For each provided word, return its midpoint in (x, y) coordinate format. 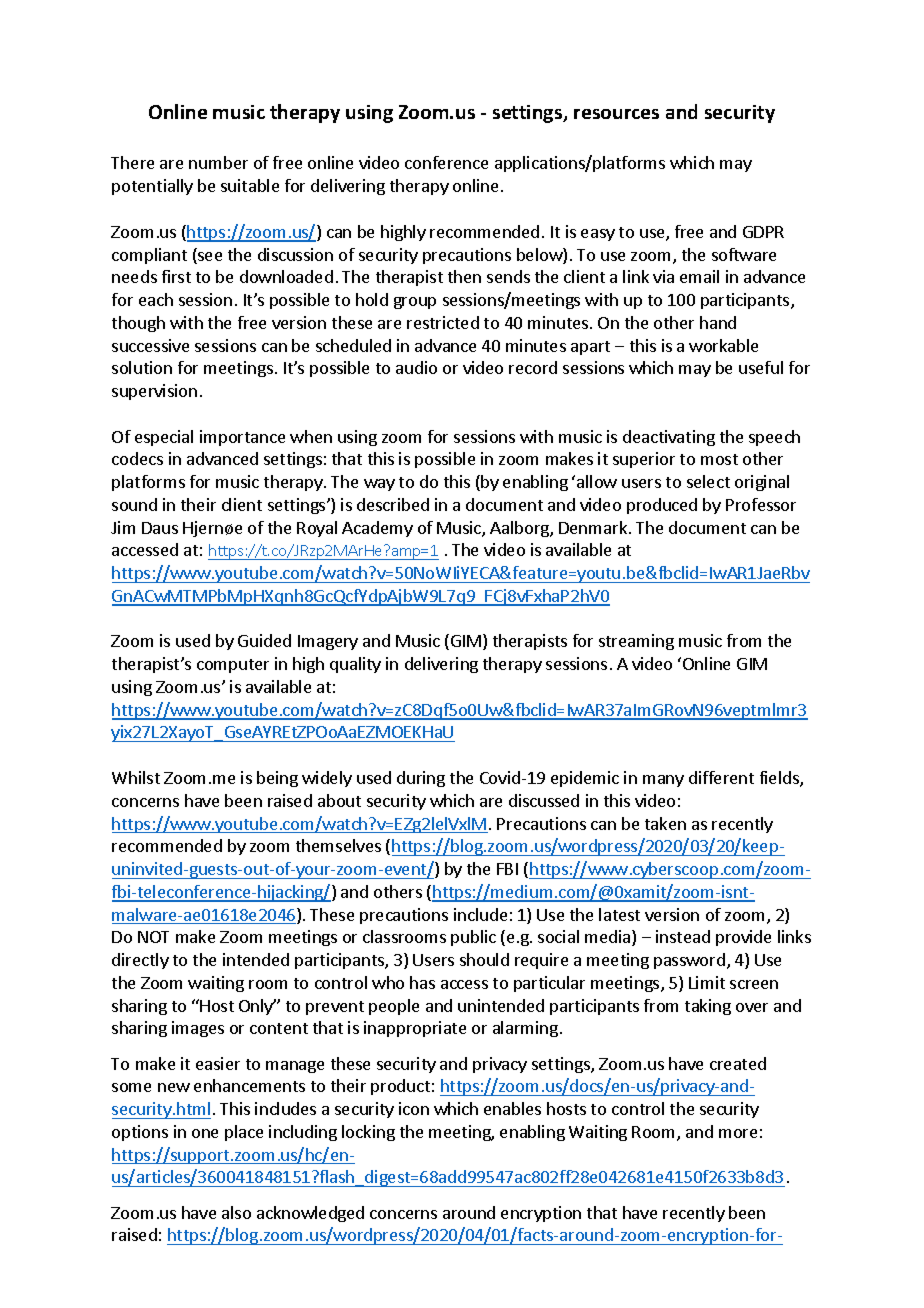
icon (414, 1108)
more (738, 1133)
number (218, 162)
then (464, 276)
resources (616, 114)
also (236, 1212)
